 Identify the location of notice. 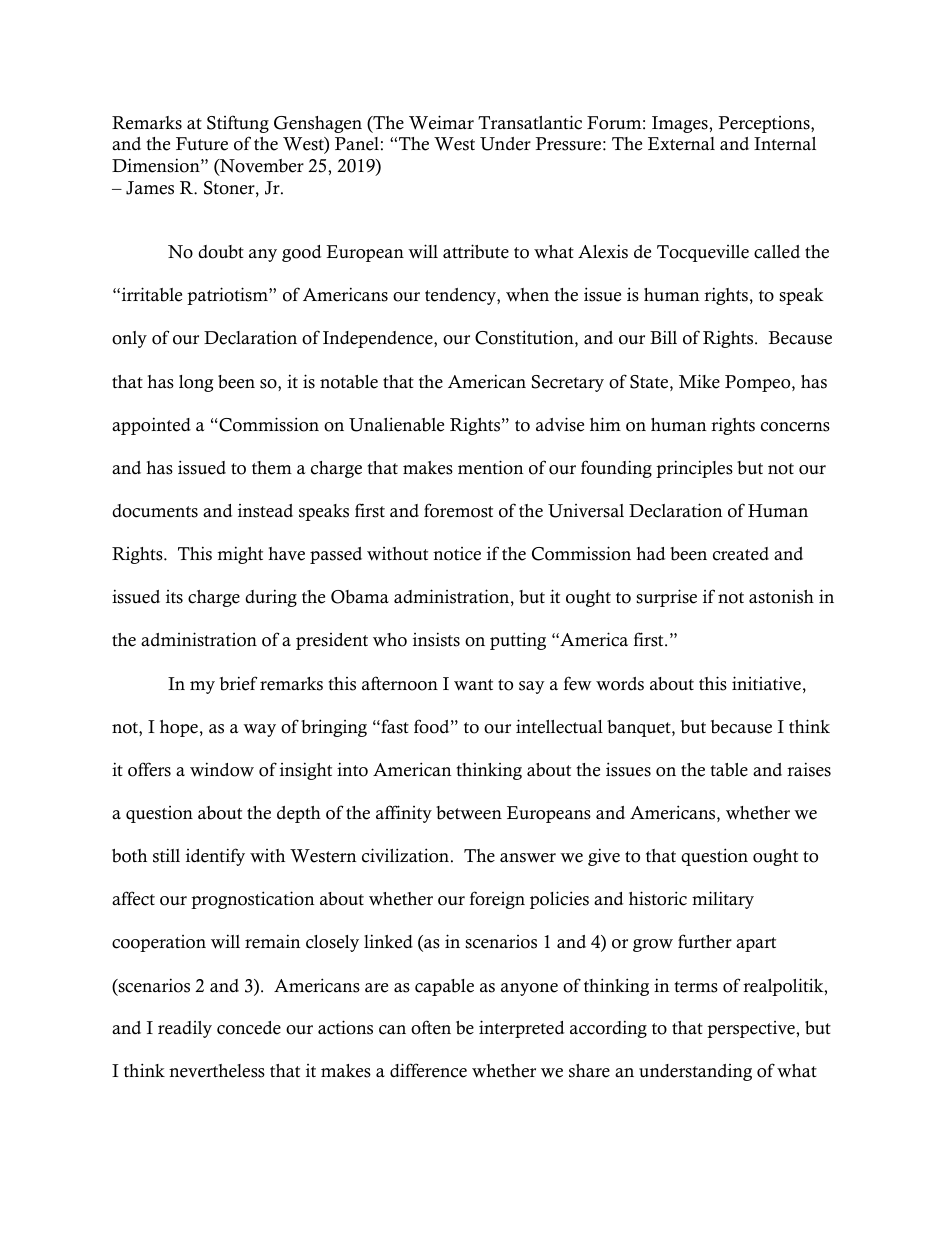
(457, 554).
